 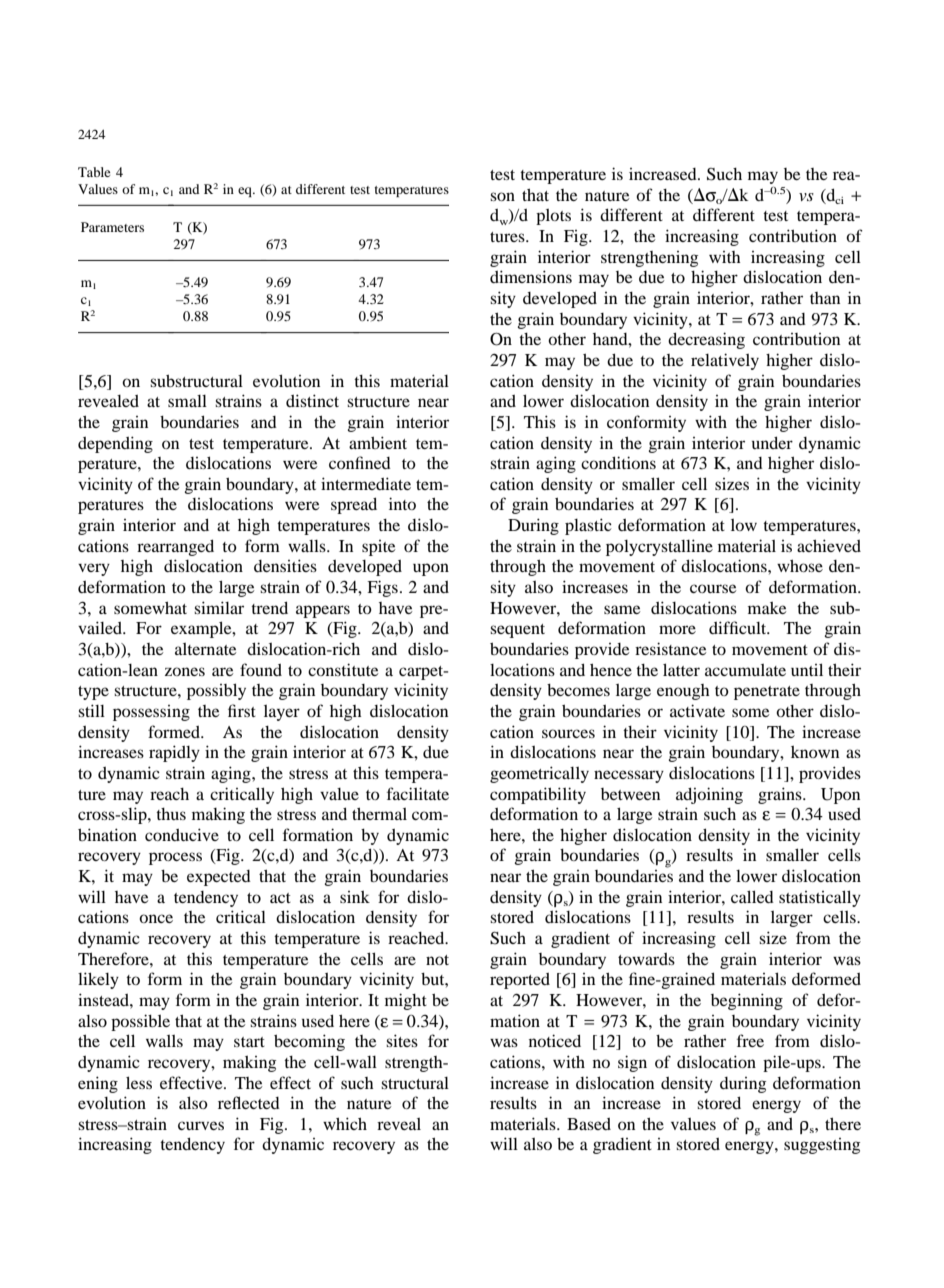 I want to click on Parameters, so click(x=112, y=227).
